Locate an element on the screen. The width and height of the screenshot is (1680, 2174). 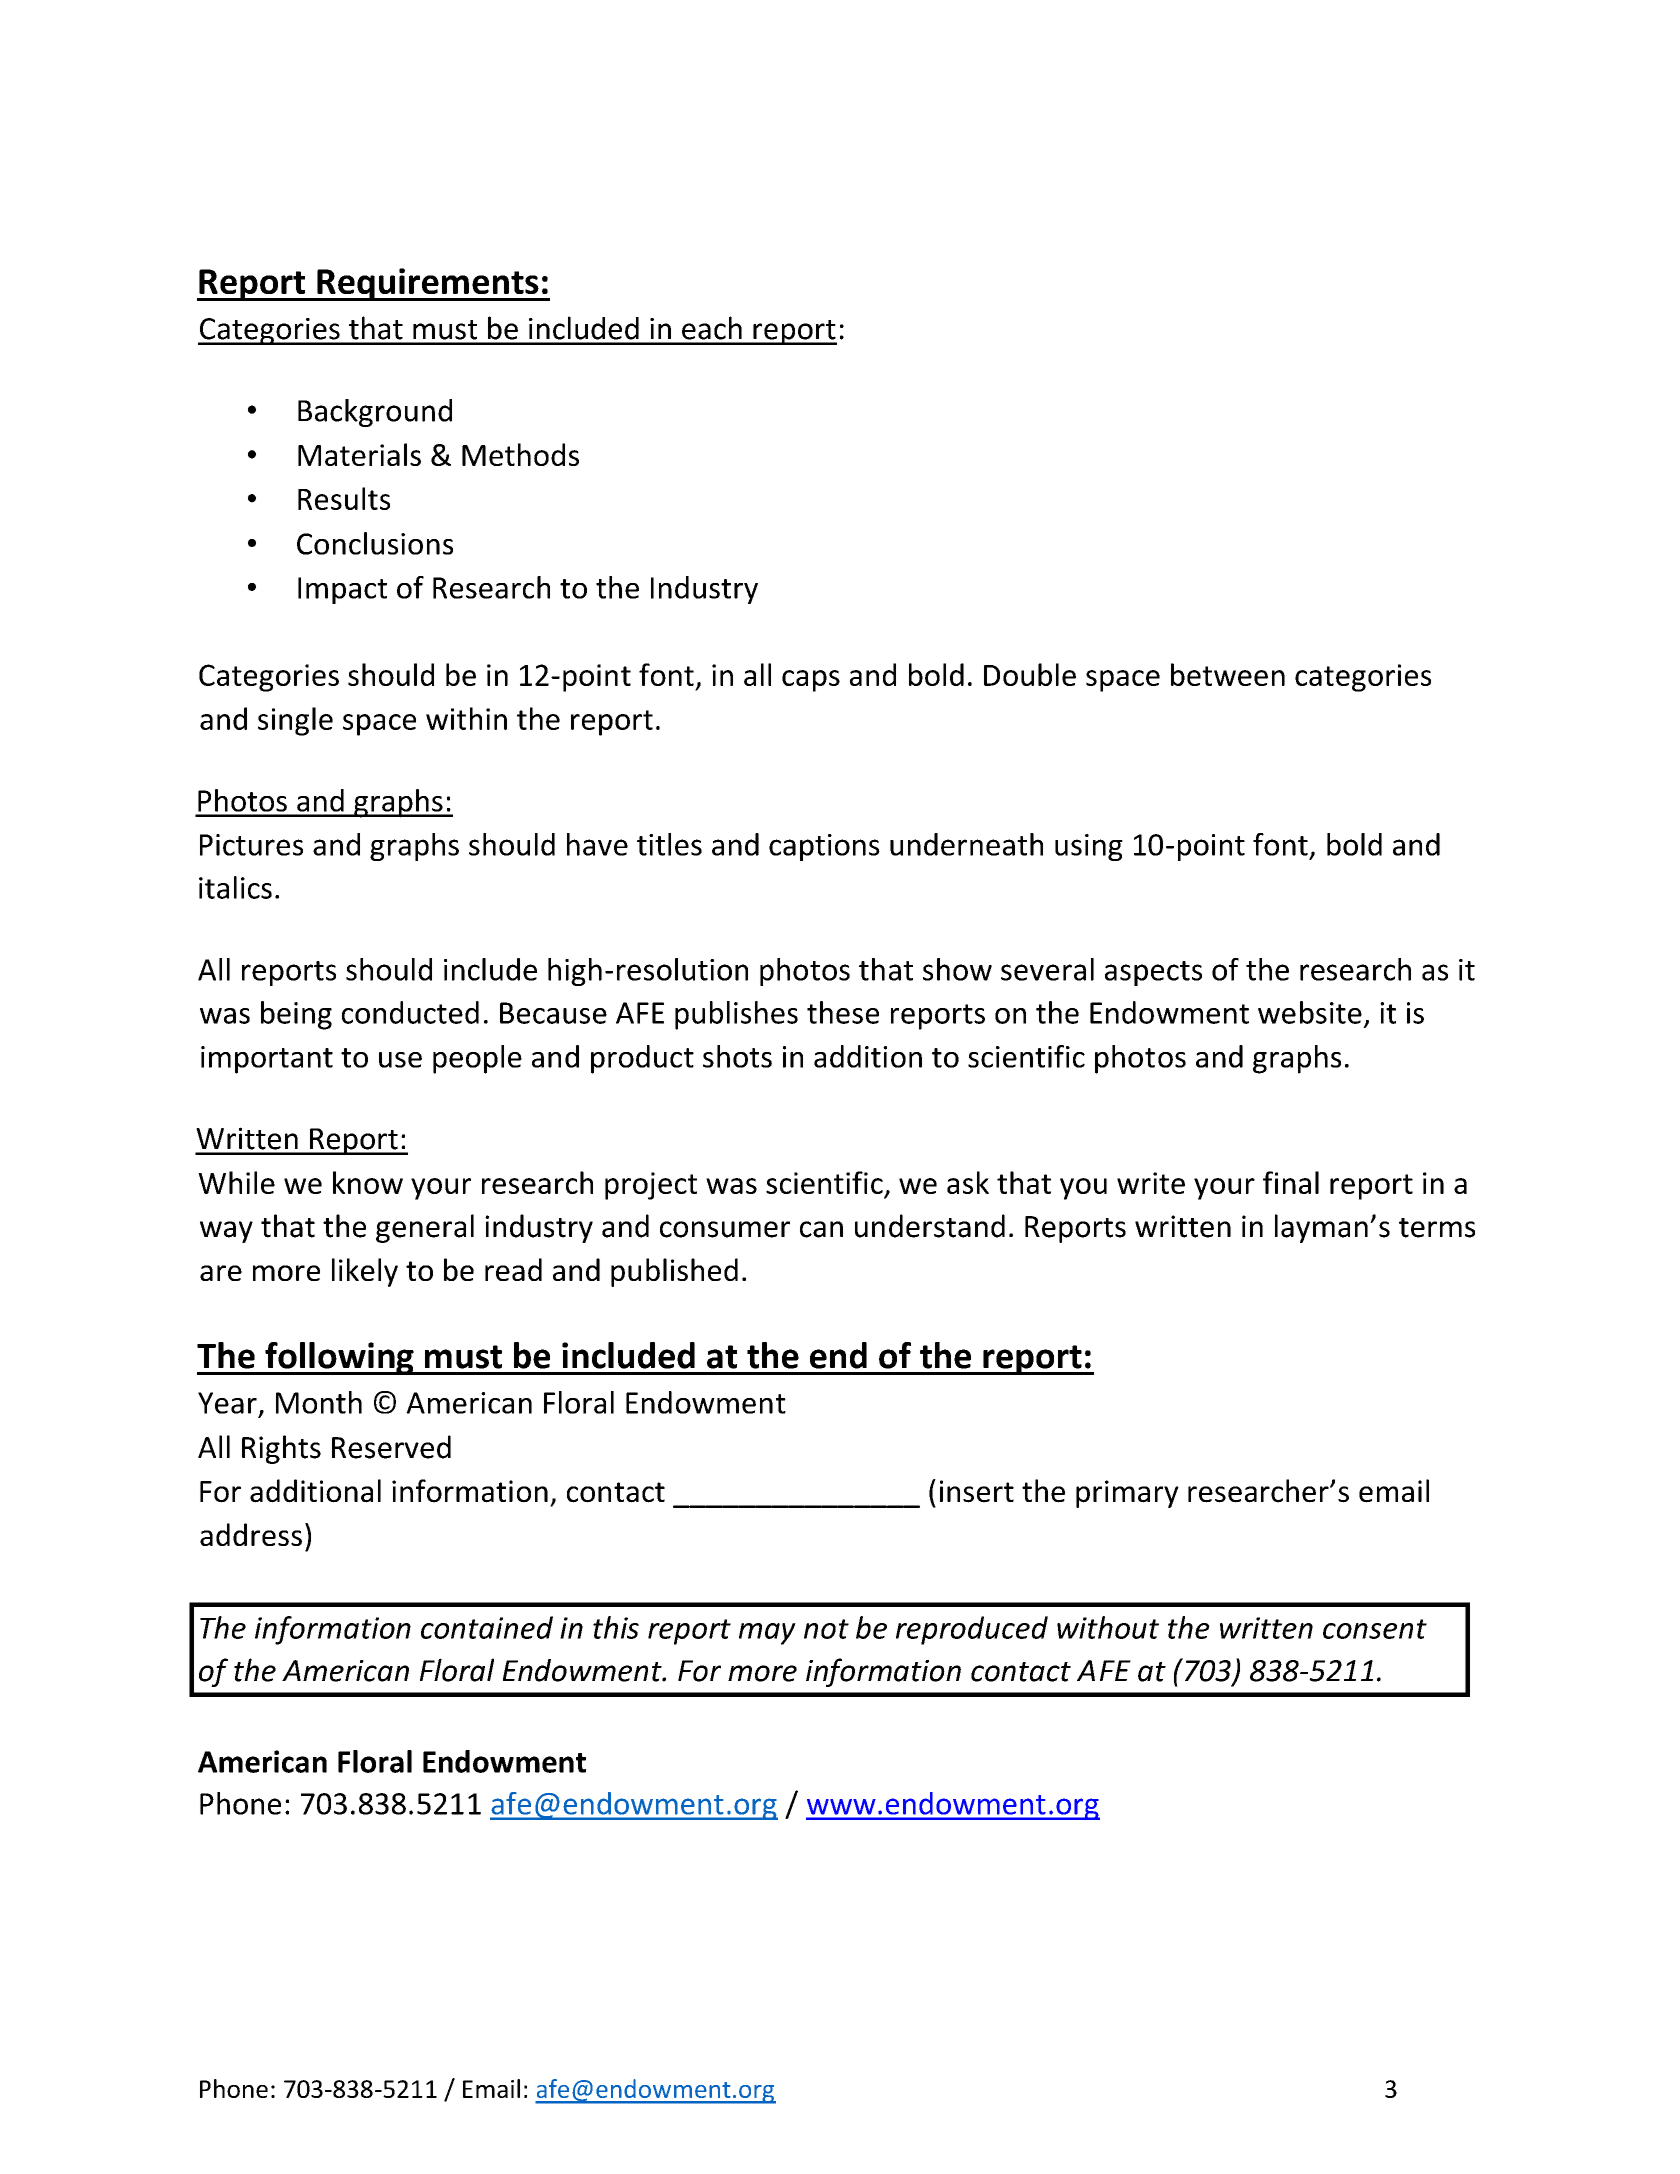
not is located at coordinates (826, 1629).
